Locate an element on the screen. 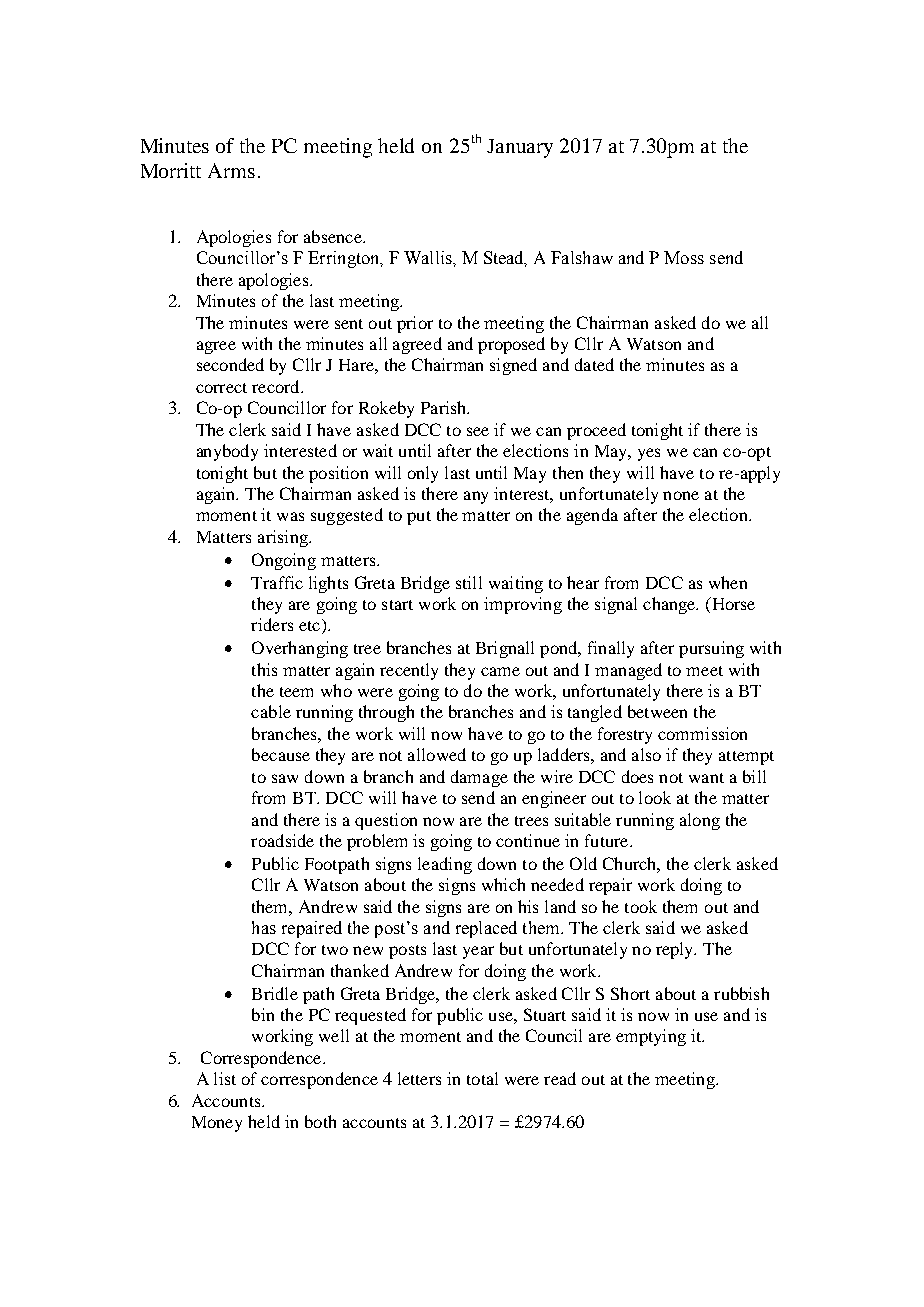 The width and height of the screenshot is (924, 1307). both is located at coordinates (320, 1121).
